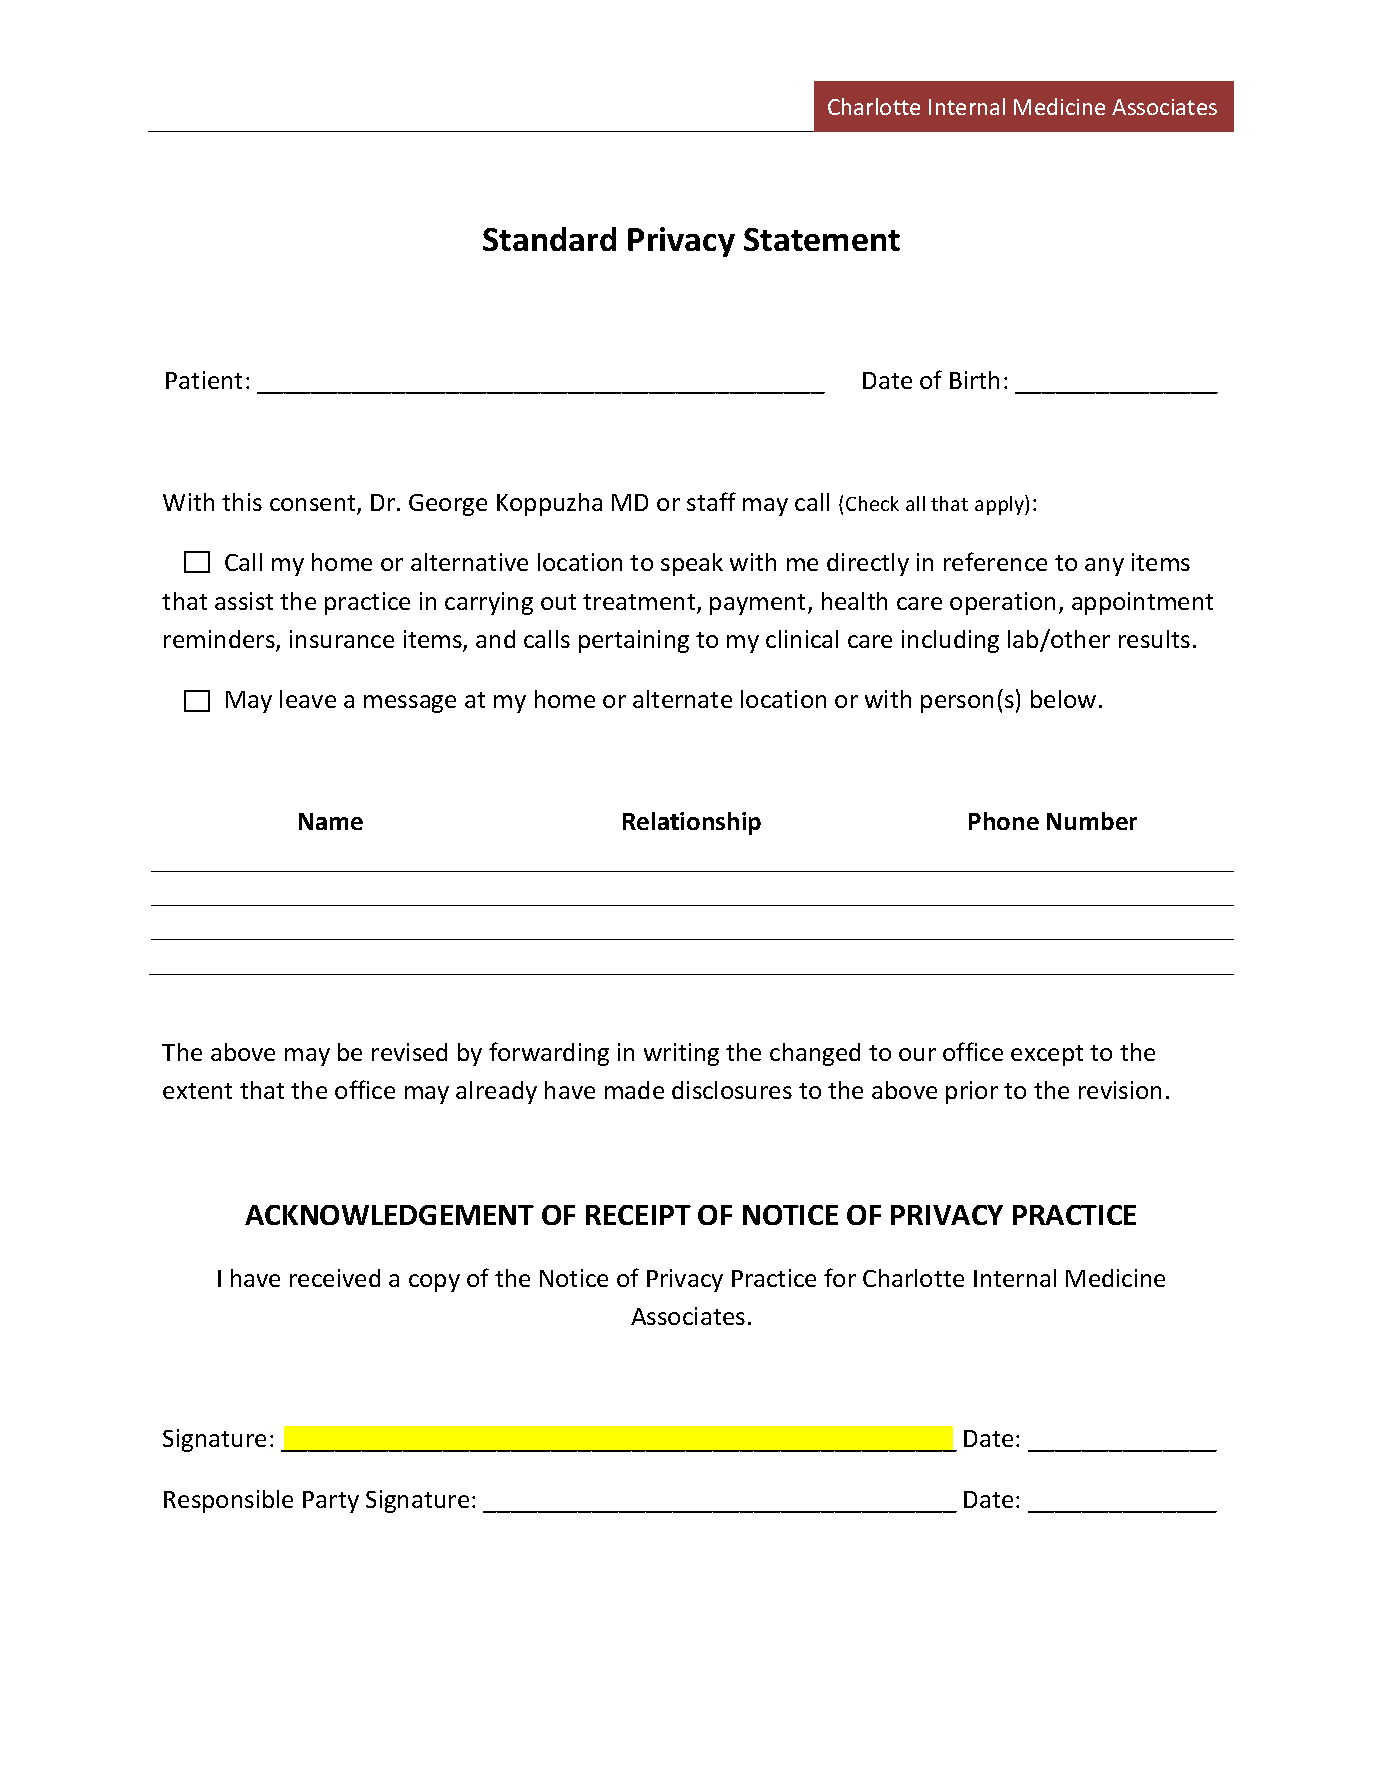 The width and height of the image is (1384, 1791). I want to click on Standard, so click(549, 239).
